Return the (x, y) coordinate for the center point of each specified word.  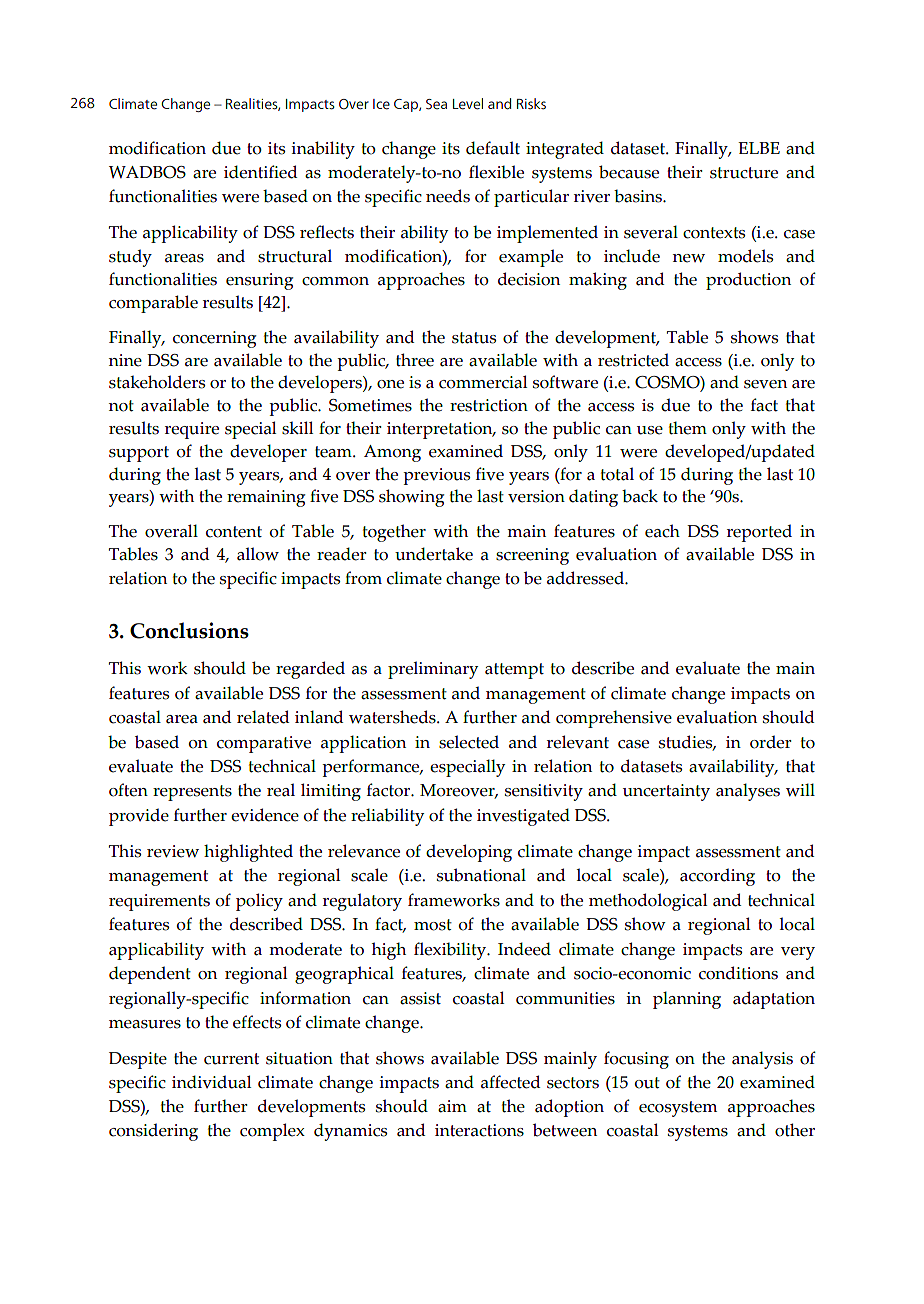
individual (211, 1082)
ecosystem (678, 1109)
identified (261, 172)
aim (452, 1106)
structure (744, 173)
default (493, 148)
